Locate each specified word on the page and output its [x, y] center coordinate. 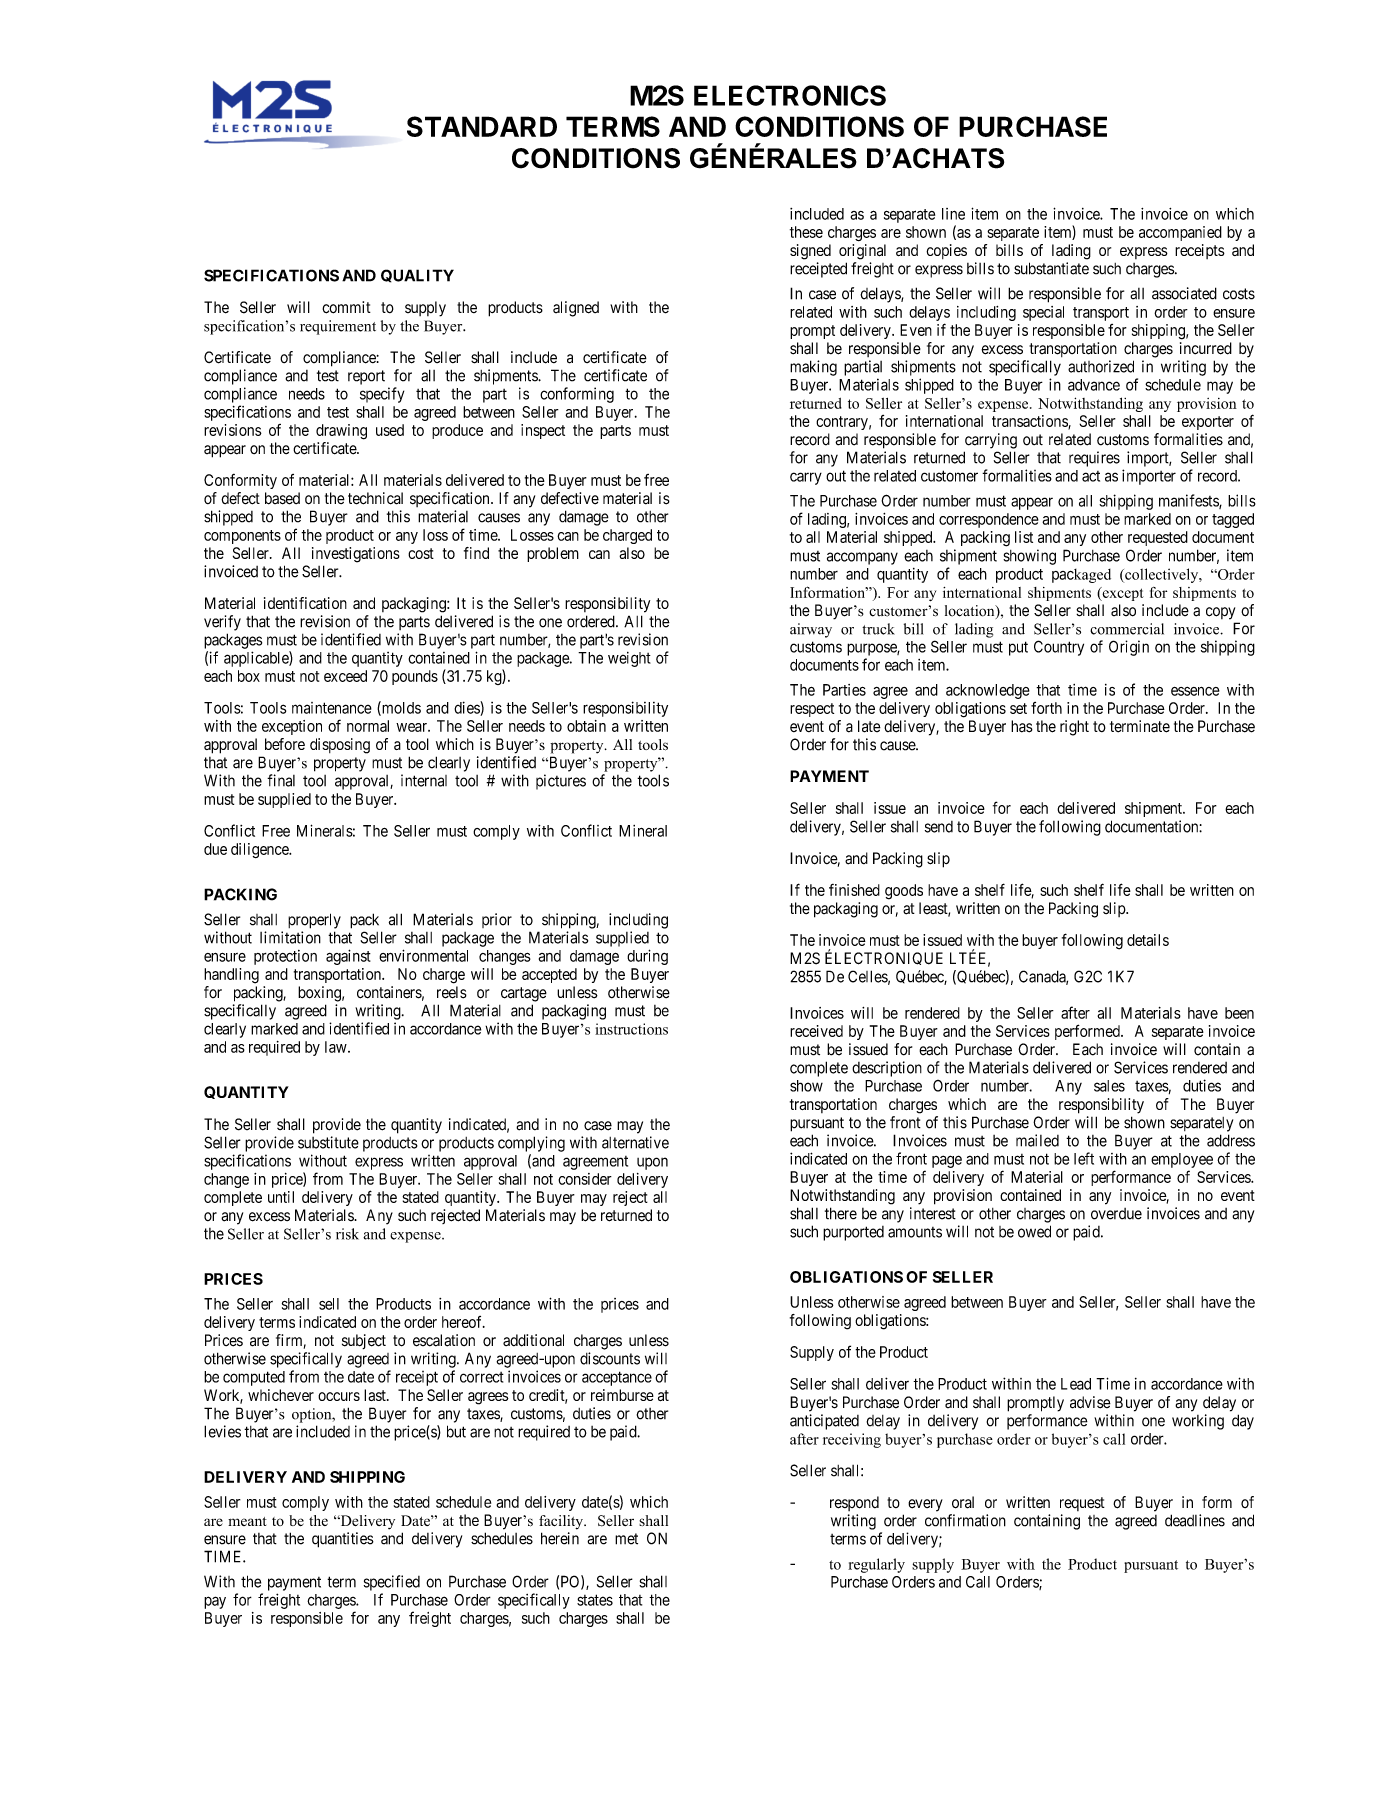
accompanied [1180, 233]
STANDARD [482, 126]
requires [1094, 459]
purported [853, 1233]
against [348, 957]
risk [347, 1234]
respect [812, 710]
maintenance [332, 708]
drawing [341, 432]
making [813, 368]
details [1148, 940]
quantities [343, 1540]
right [1074, 728]
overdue [1116, 1214]
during [647, 957]
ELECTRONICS [790, 95]
